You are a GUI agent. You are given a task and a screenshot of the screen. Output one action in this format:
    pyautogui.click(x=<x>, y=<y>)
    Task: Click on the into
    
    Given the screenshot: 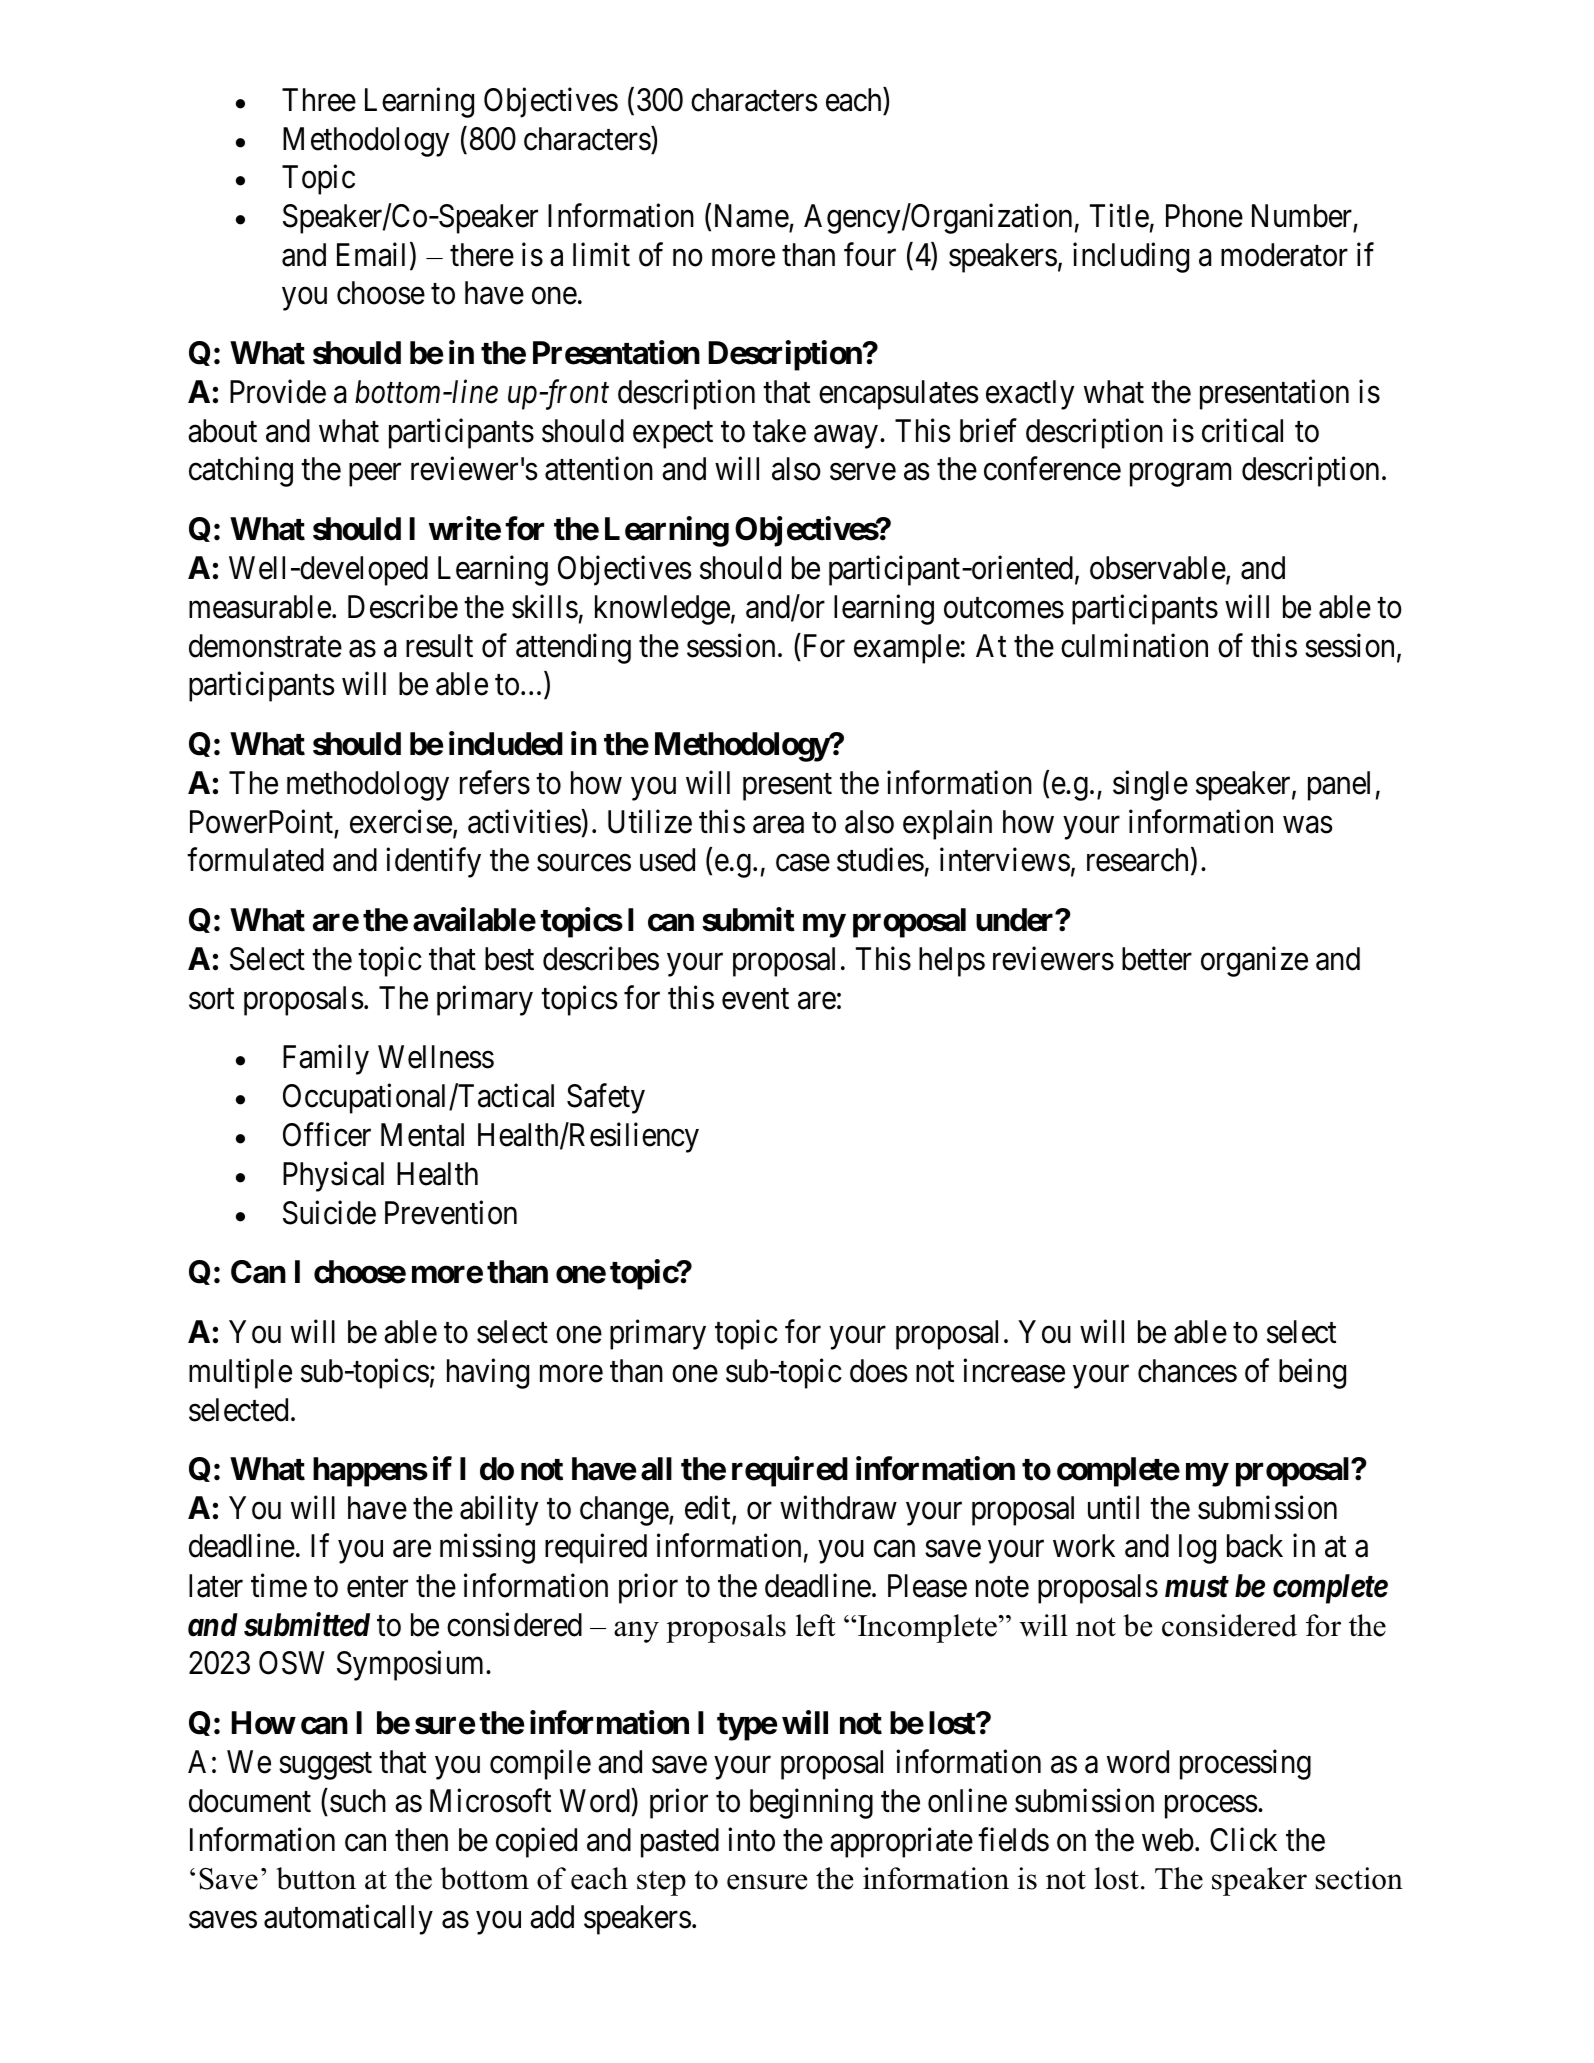 What is the action you would take?
    pyautogui.click(x=751, y=1839)
